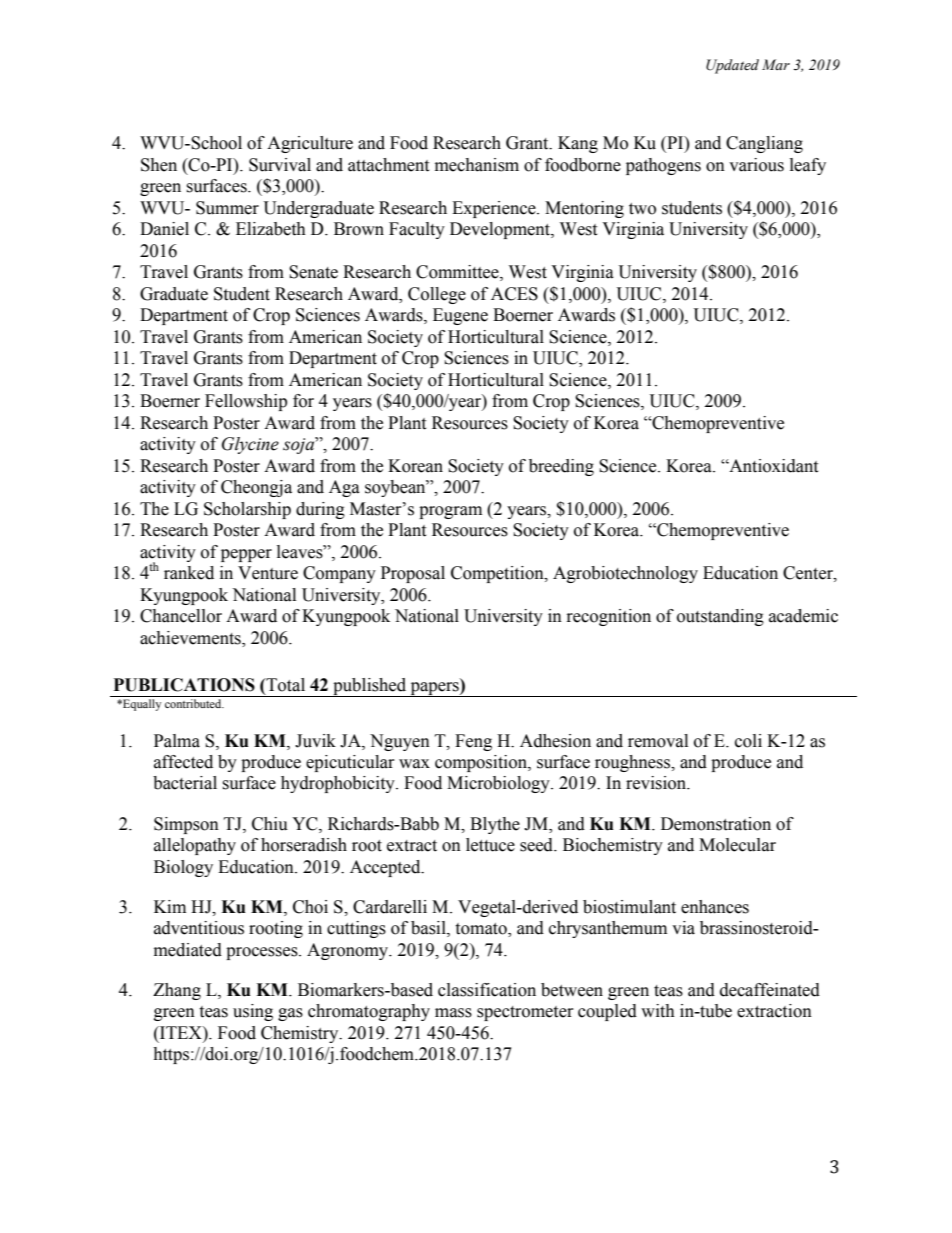  I want to click on Eugene, so click(460, 316).
